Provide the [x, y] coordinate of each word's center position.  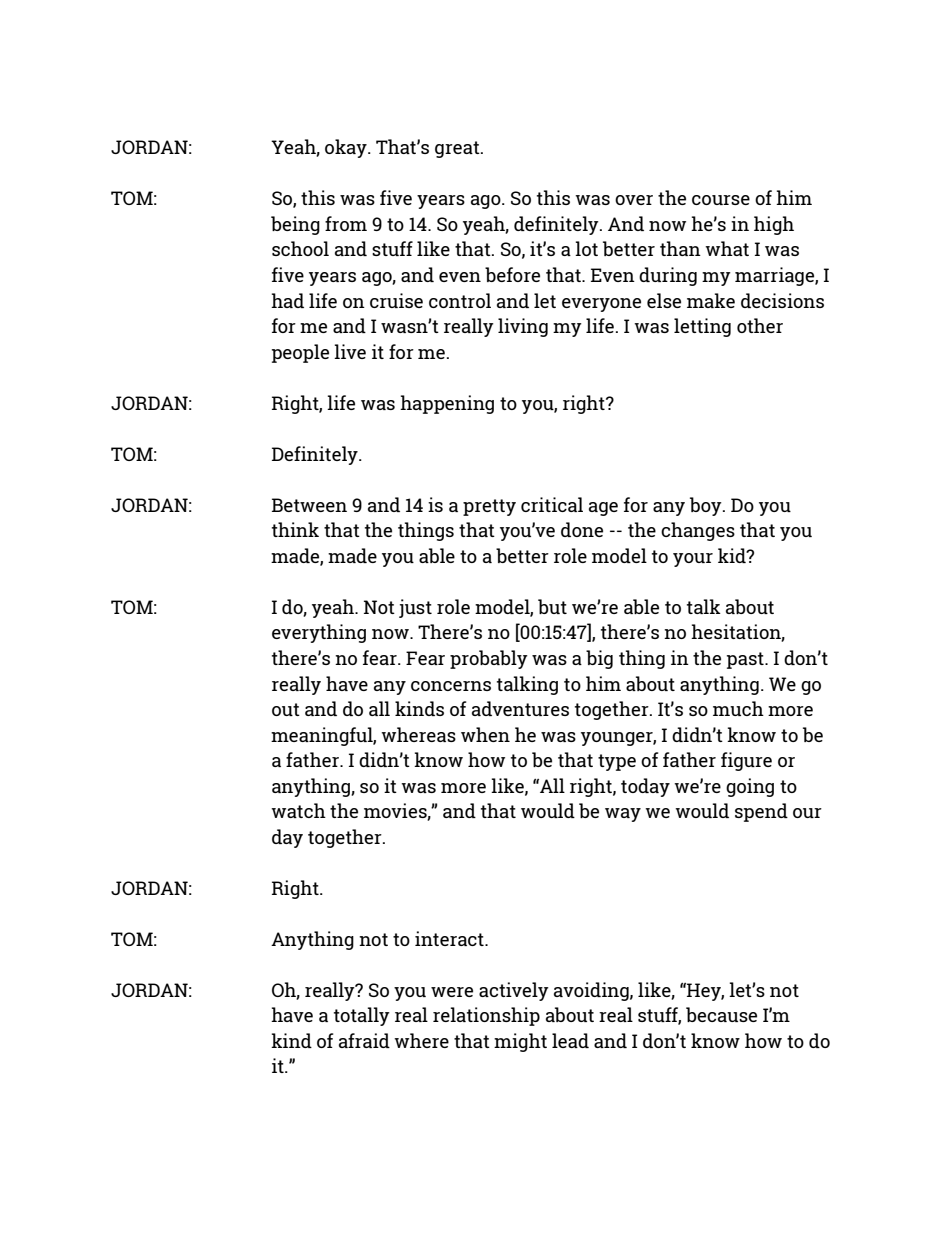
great [458, 149]
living [523, 327]
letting [702, 327]
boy [707, 506]
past [746, 660]
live [350, 351]
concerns [451, 686]
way [623, 815]
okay [347, 148]
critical [552, 504]
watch [298, 810]
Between [309, 505]
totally [362, 1016]
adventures [520, 708]
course [721, 200]
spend [761, 812]
